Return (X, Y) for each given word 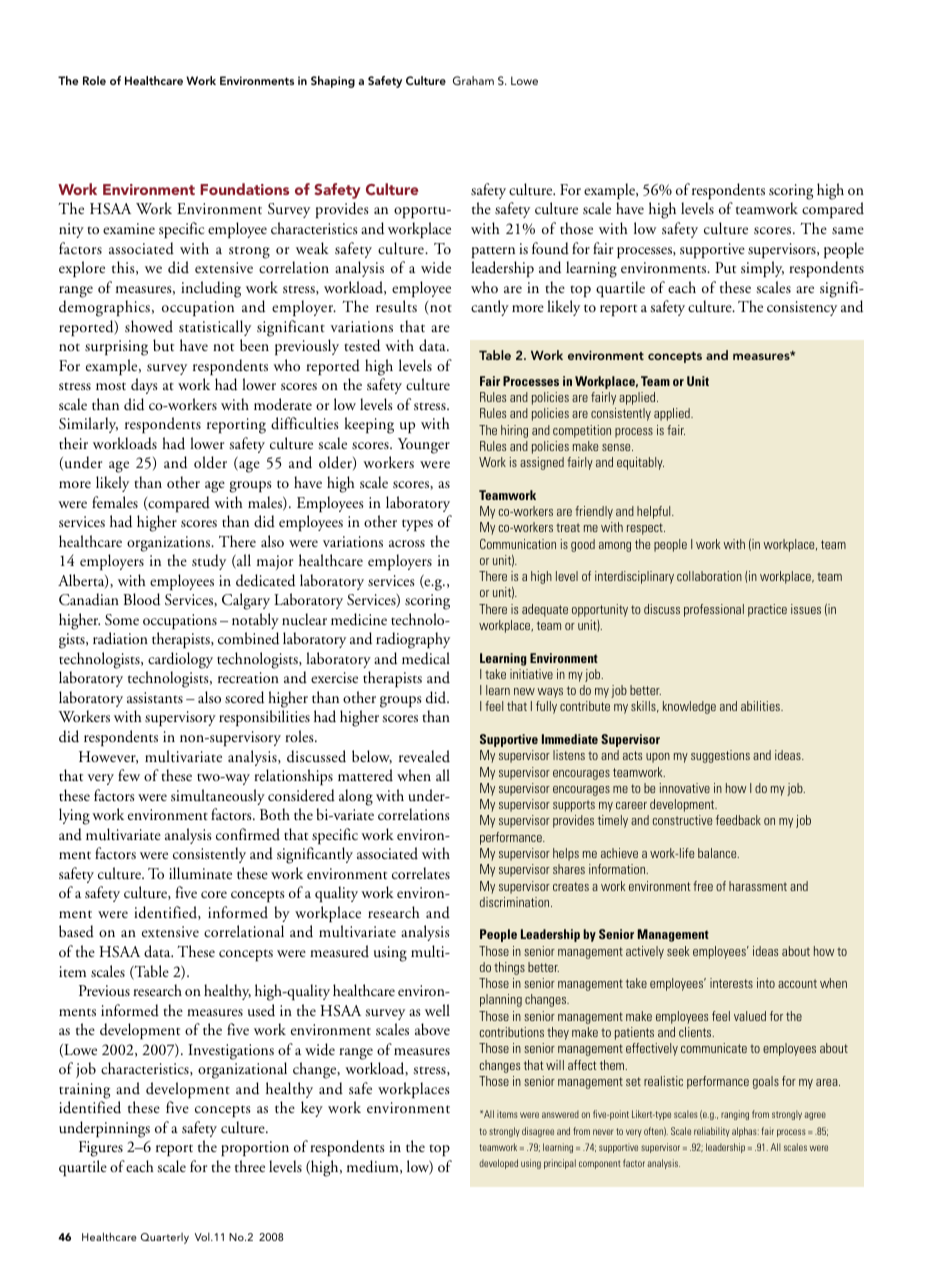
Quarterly (165, 1238)
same (848, 230)
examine (129, 228)
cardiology (180, 660)
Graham (473, 80)
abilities (761, 706)
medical (426, 658)
